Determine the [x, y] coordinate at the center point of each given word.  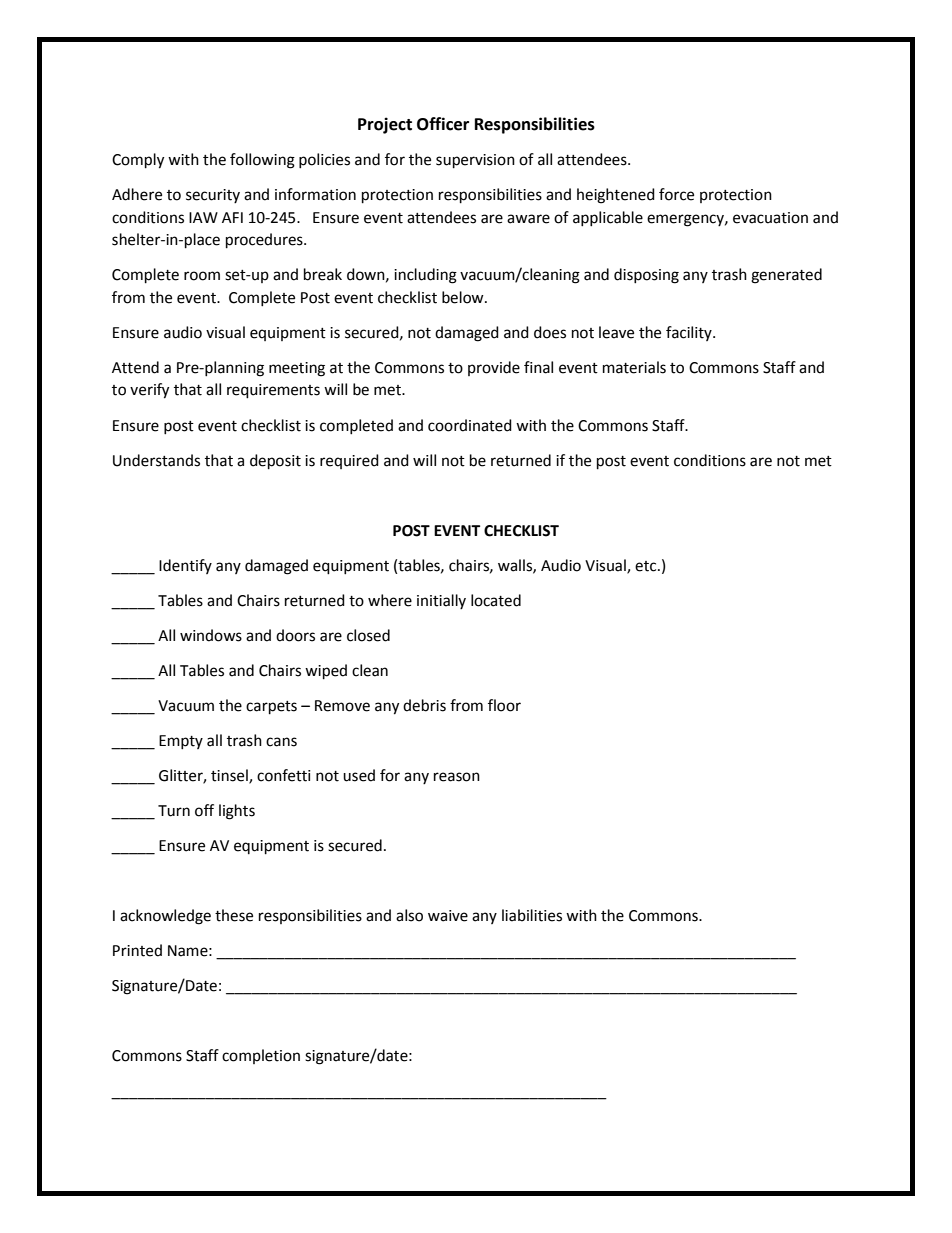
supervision [475, 161]
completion [261, 1056]
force [676, 194]
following [262, 161]
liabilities [532, 915]
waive [448, 916]
